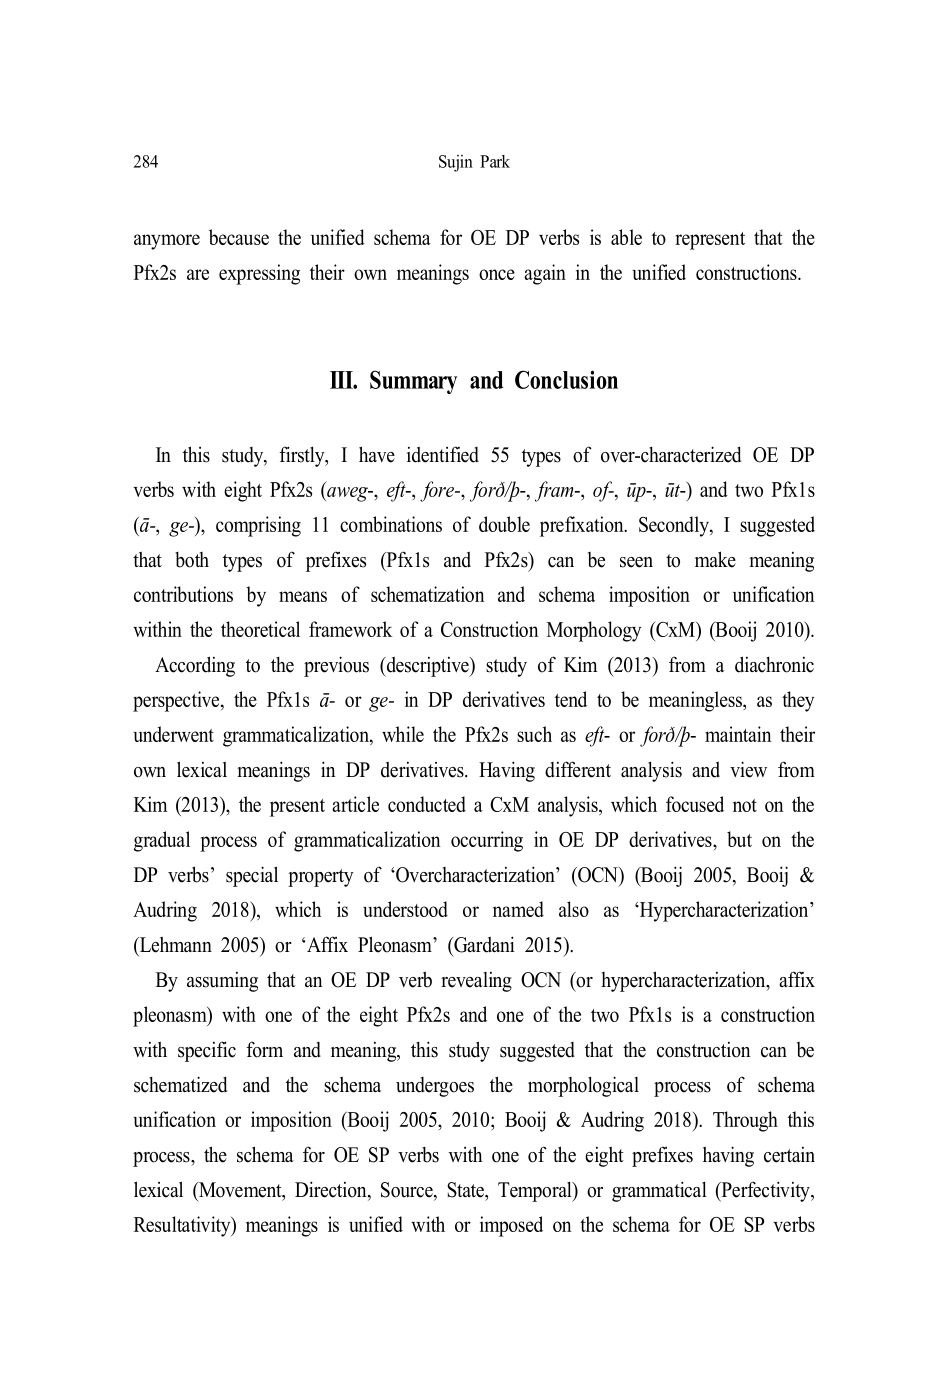 Image resolution: width=948 pixels, height=1395 pixels. Describe the element at coordinates (332, 1190) in the screenshot. I see `Direction` at that location.
